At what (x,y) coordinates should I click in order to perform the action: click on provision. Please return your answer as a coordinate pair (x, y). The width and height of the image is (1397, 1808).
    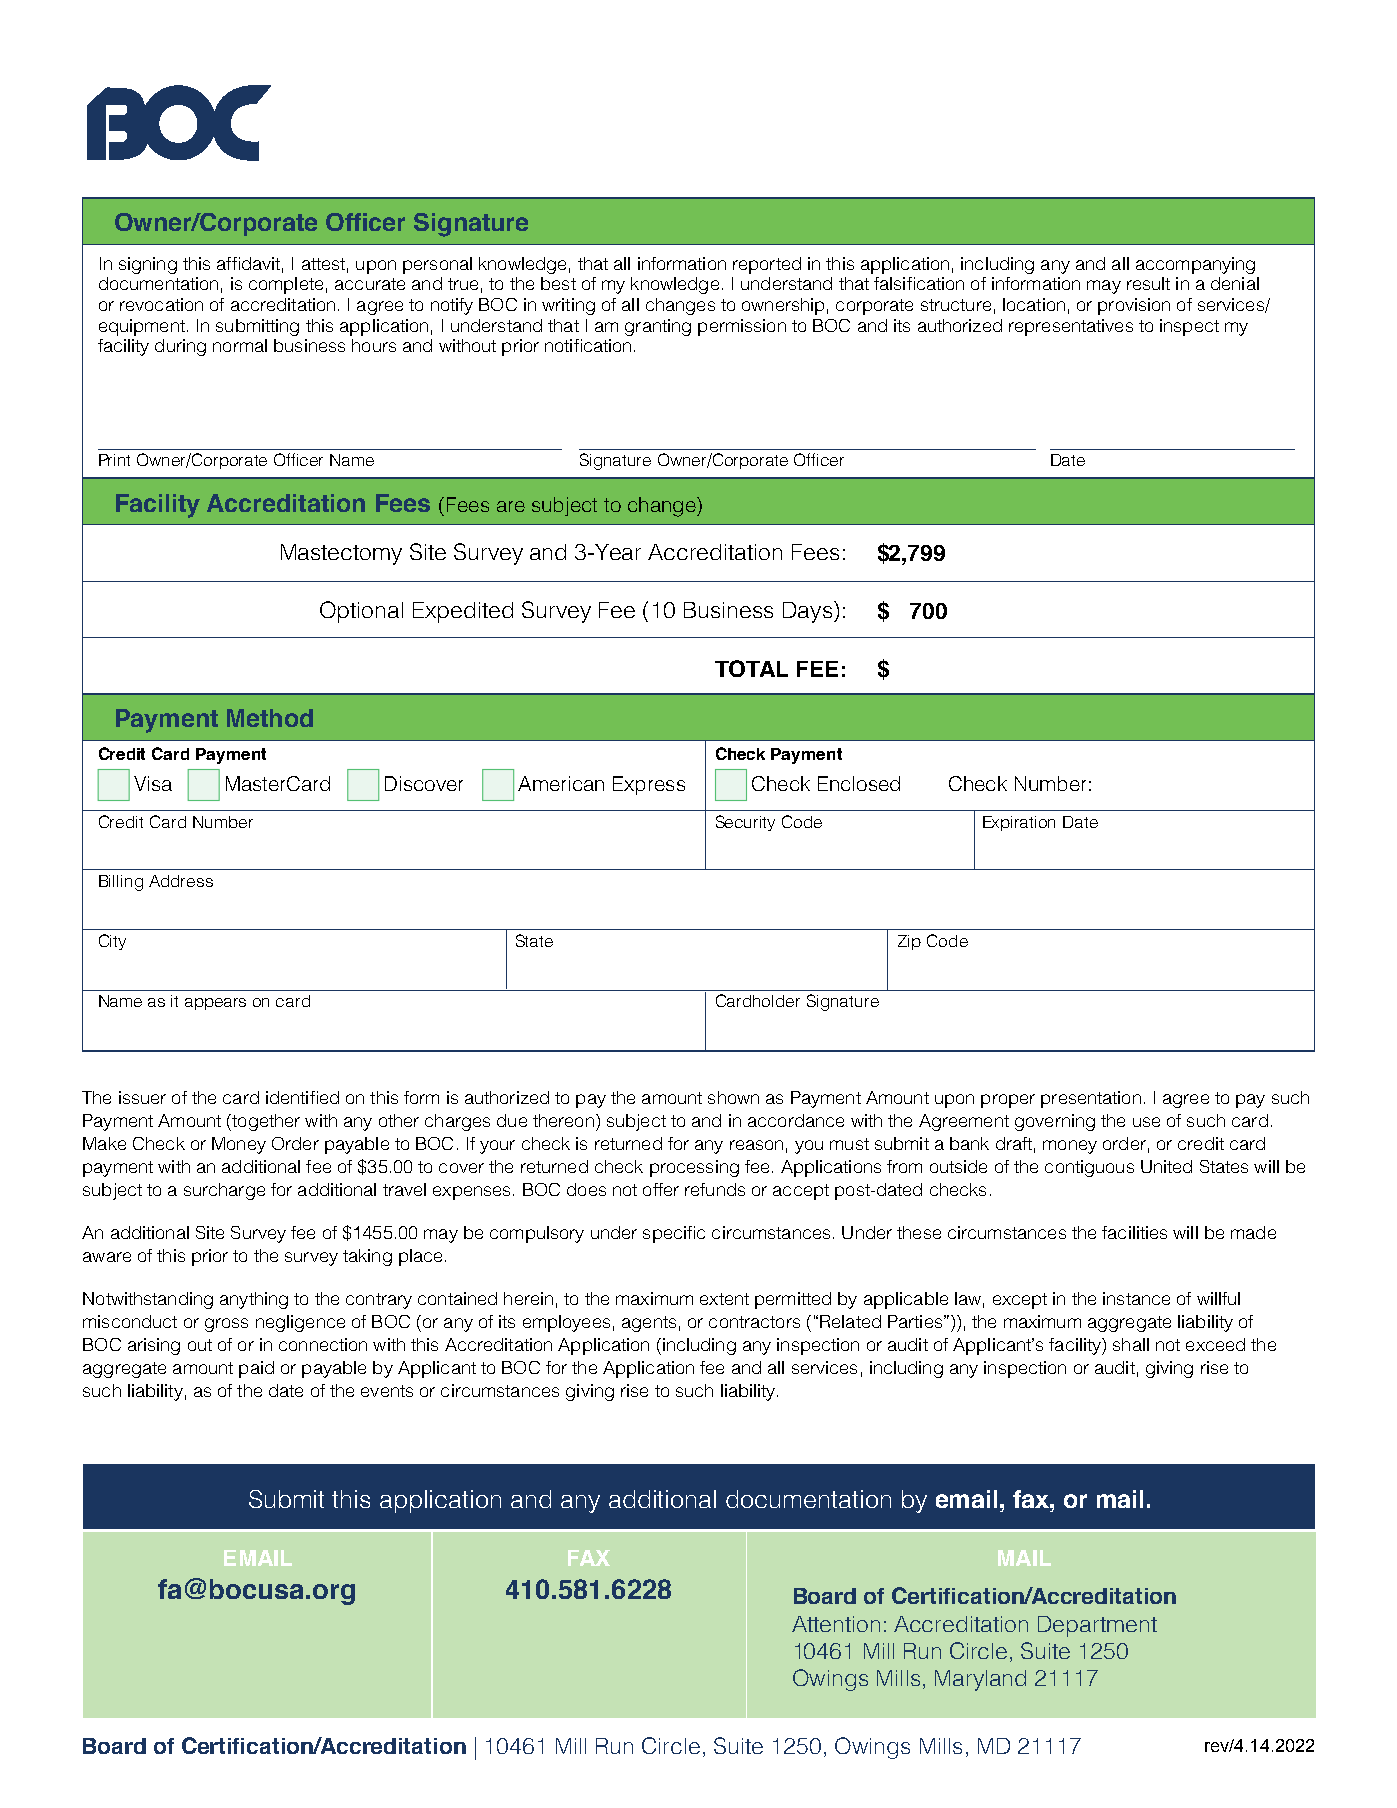
    Looking at the image, I should click on (1134, 306).
